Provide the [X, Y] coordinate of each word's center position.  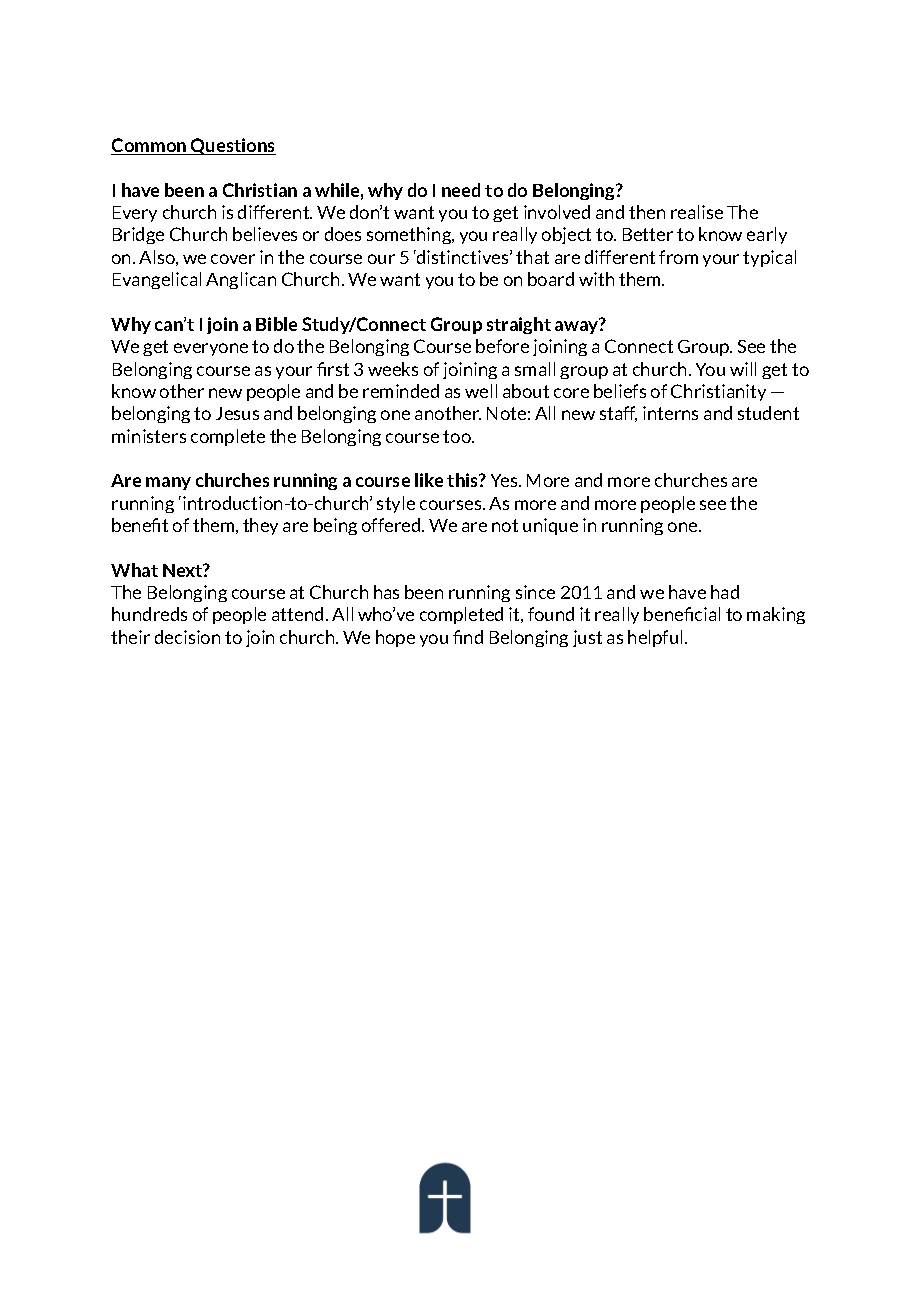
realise [697, 212]
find [468, 637]
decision [187, 637]
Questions [232, 146]
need [461, 190]
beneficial [682, 614]
